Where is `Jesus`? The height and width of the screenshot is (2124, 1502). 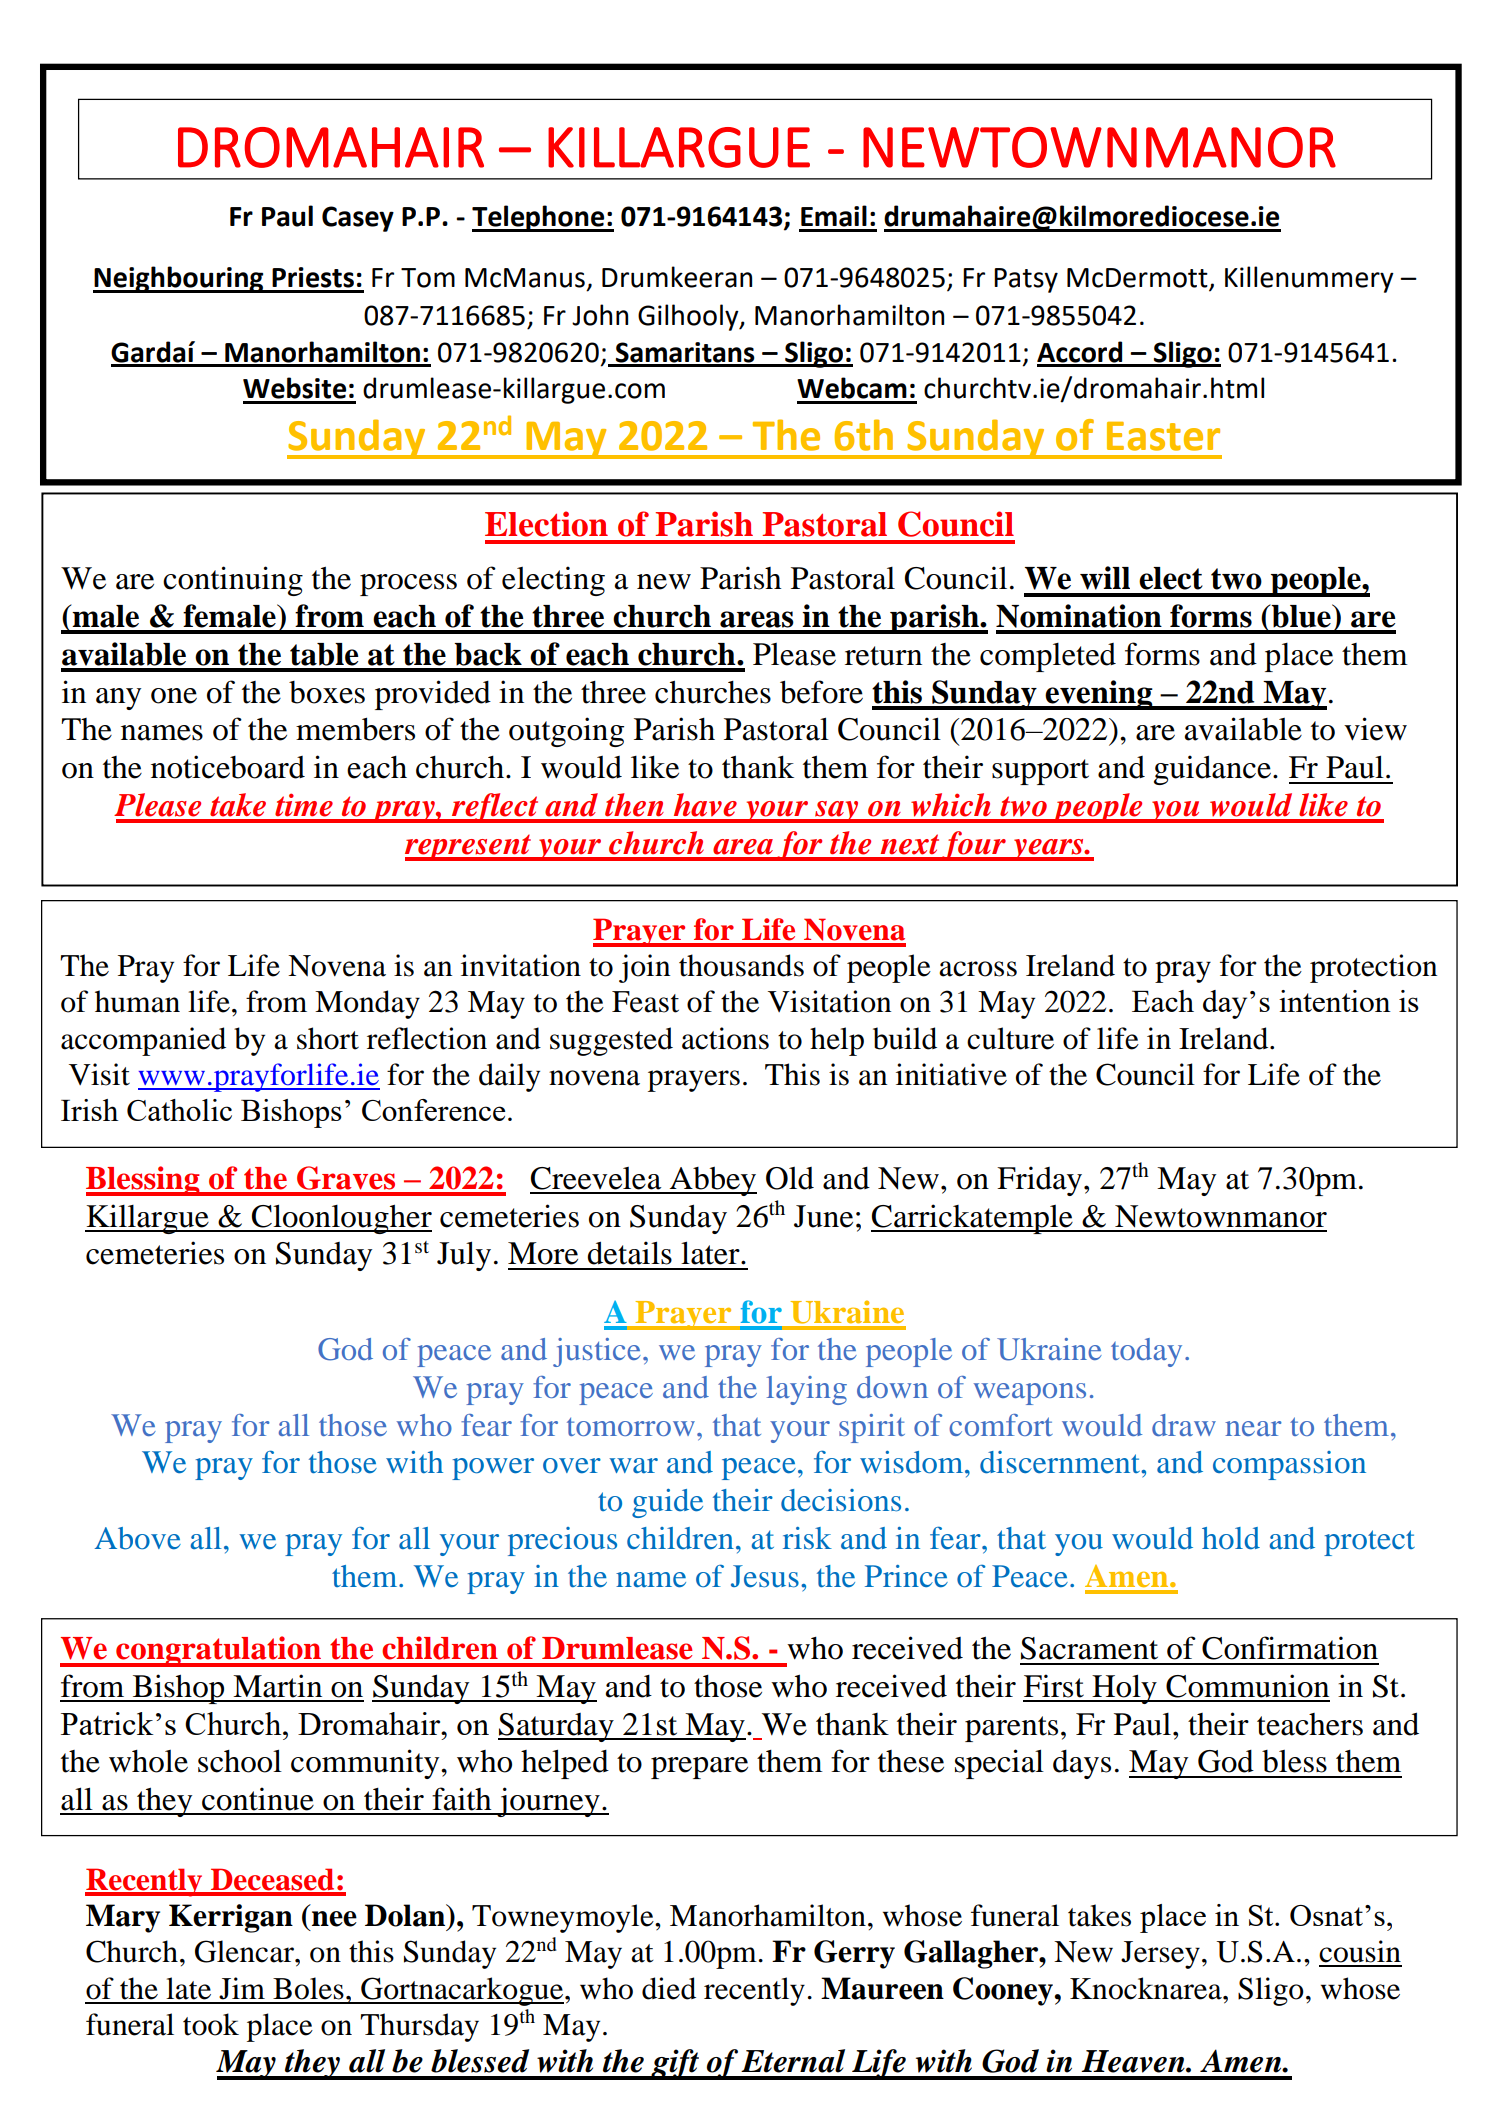 Jesus is located at coordinates (765, 1576).
